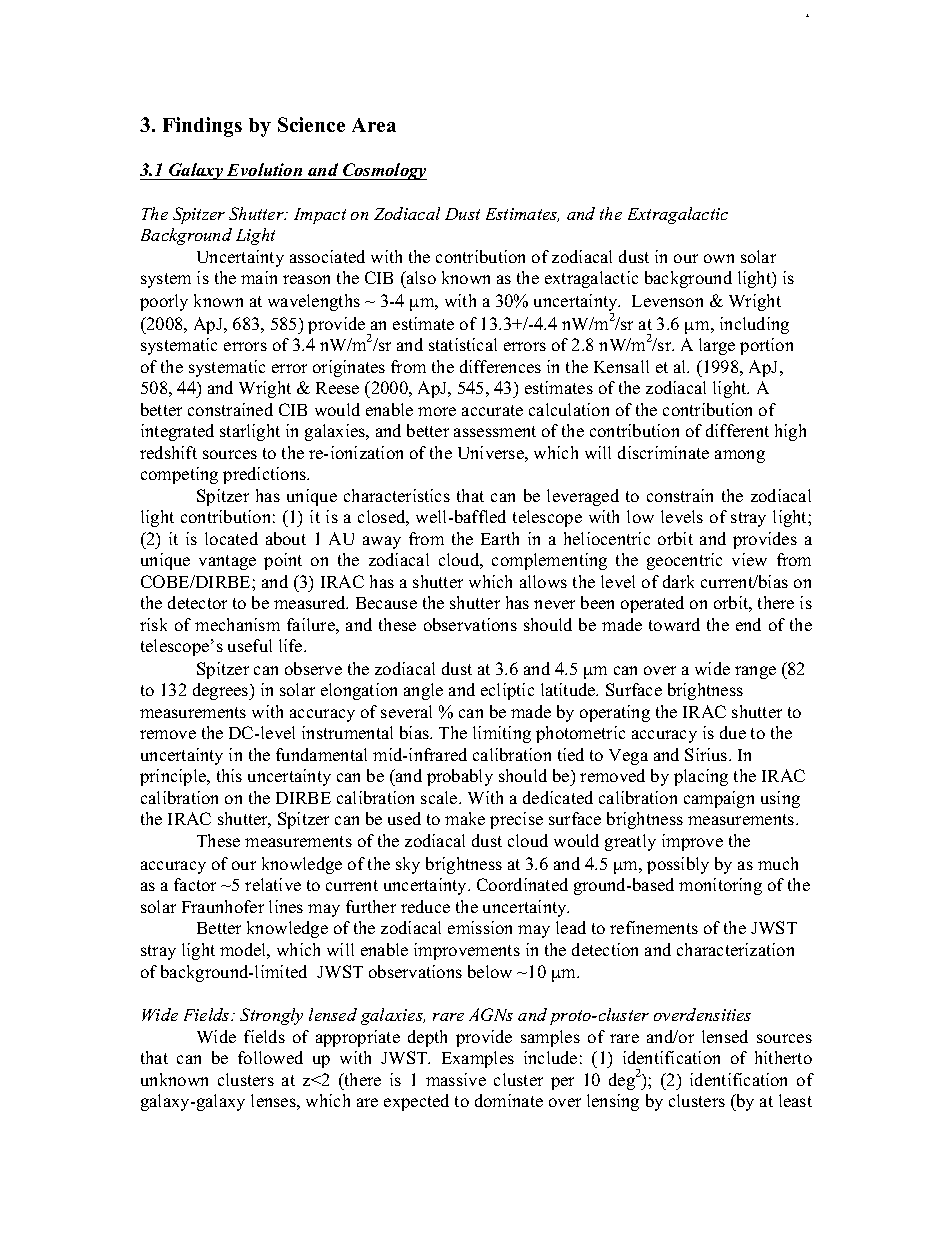 The height and width of the image is (1233, 952). What do you see at coordinates (264, 169) in the image?
I see `Evolution` at bounding box center [264, 169].
